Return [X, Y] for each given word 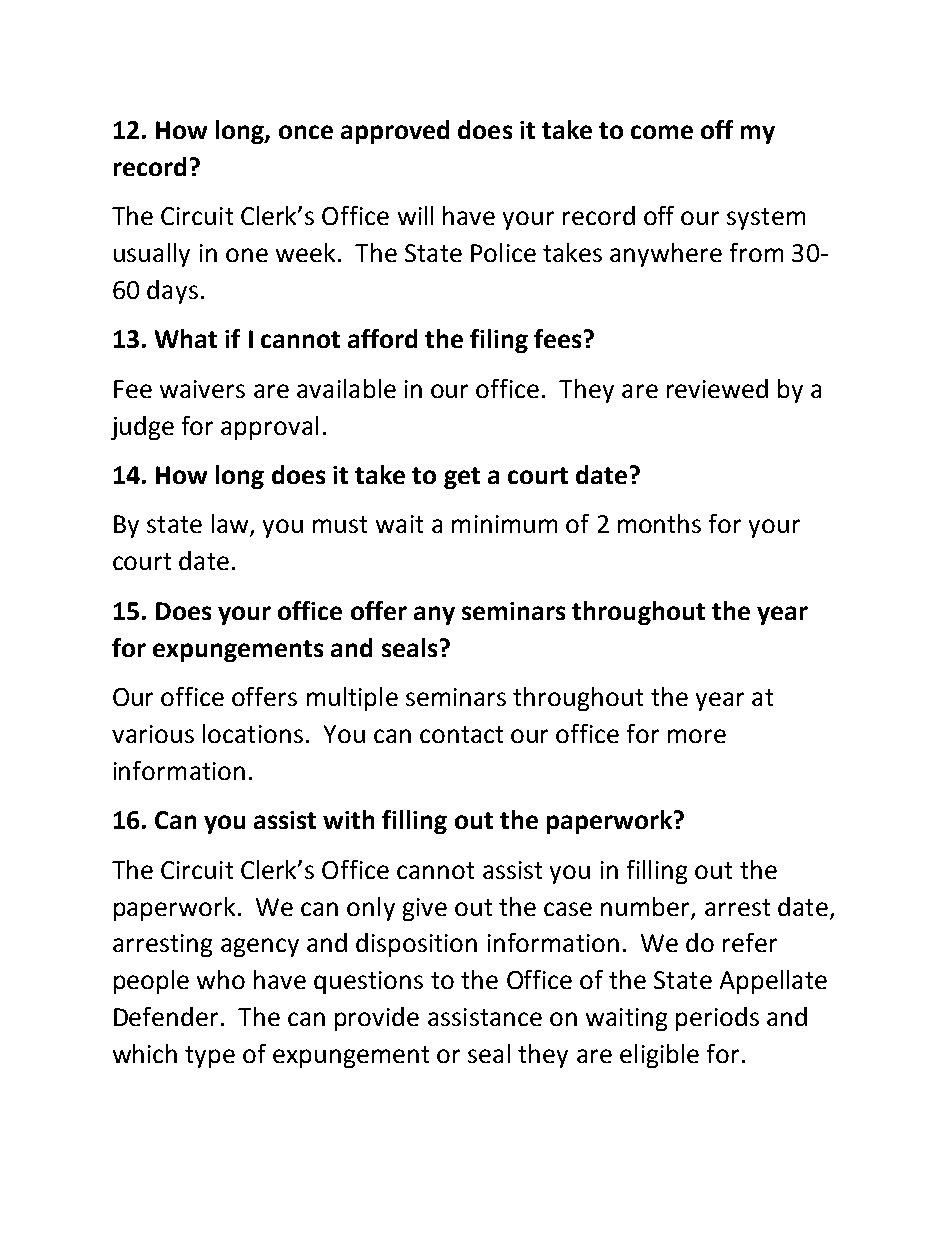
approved [395, 132]
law [231, 525]
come [662, 132]
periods [717, 1019]
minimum [504, 524]
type [210, 1057]
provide [377, 1019]
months [659, 523]
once [306, 132]
